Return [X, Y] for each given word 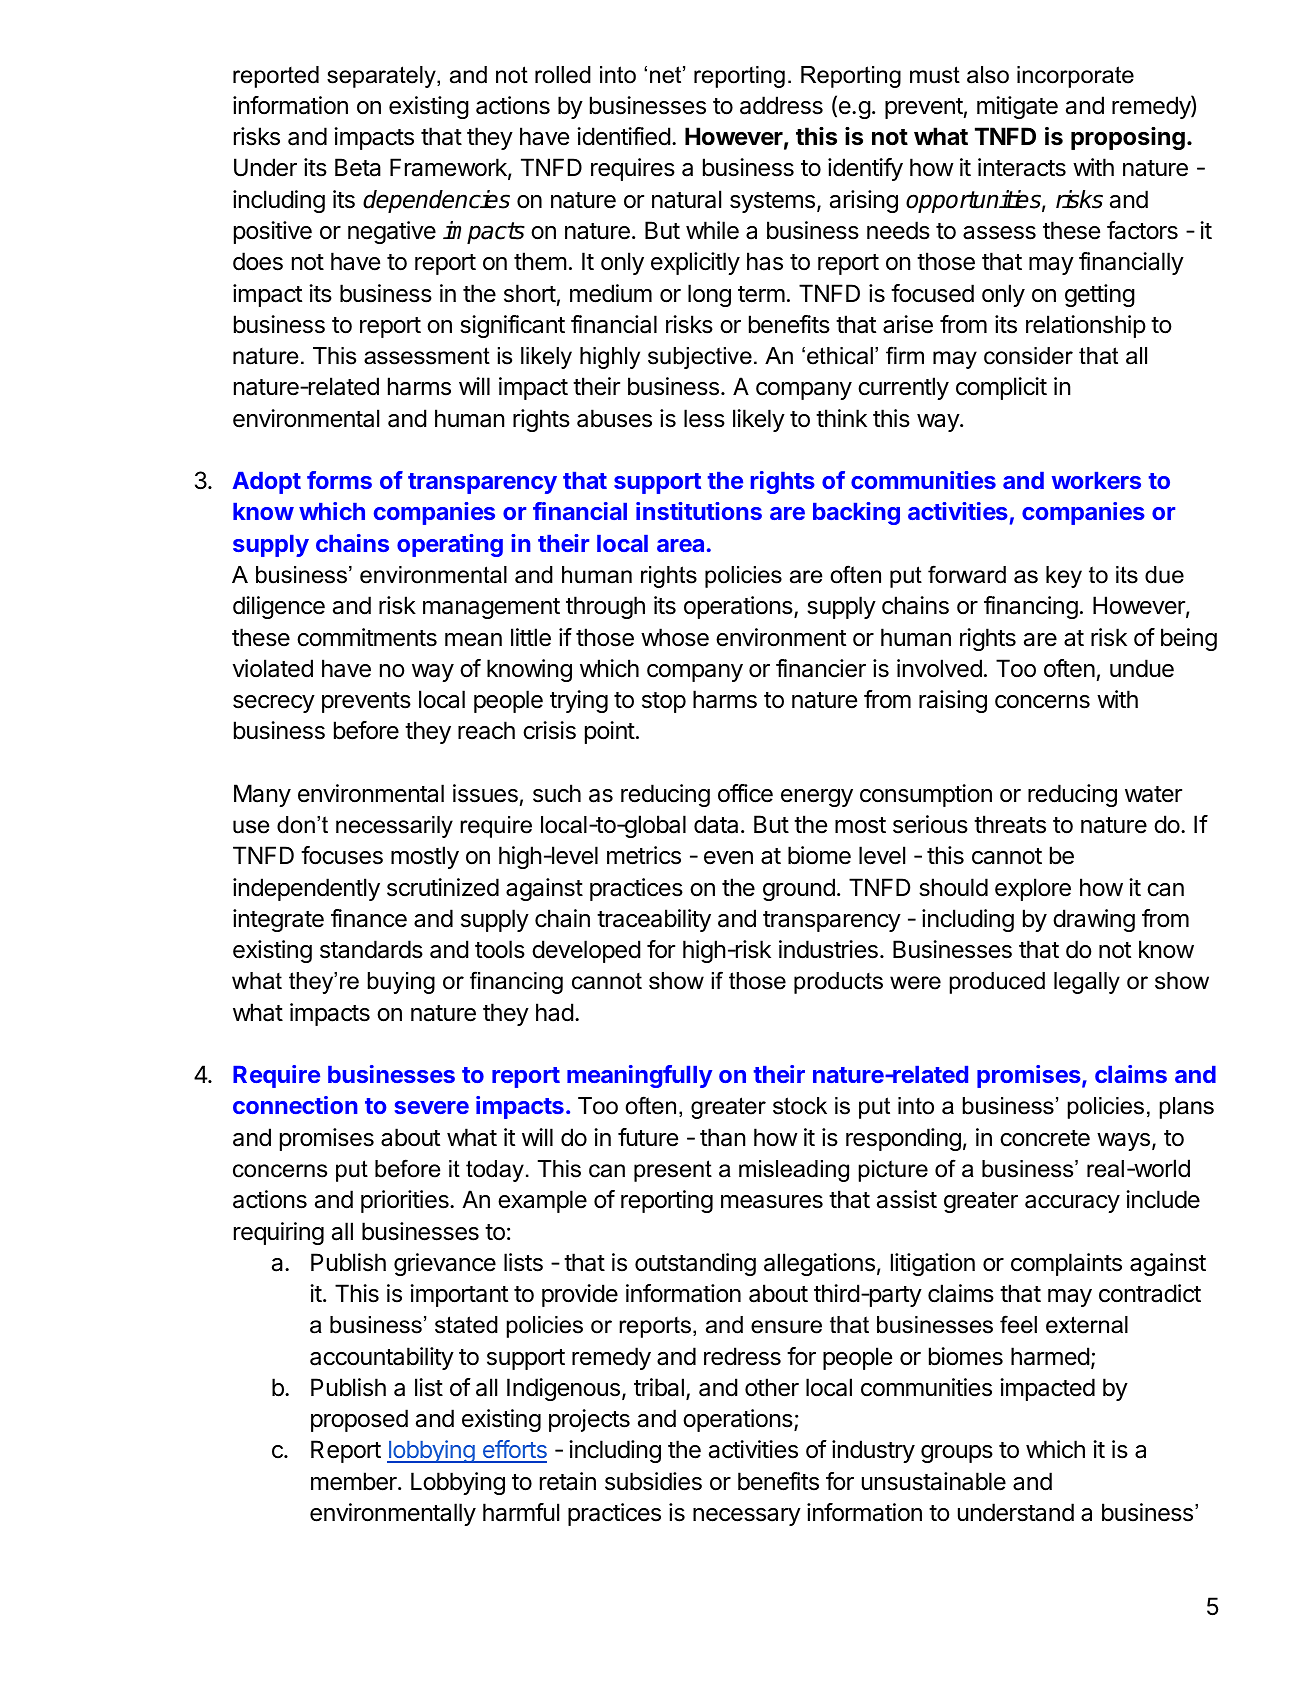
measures [772, 1202]
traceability [654, 920]
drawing [1094, 920]
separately [382, 77]
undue [1142, 668]
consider [1028, 356]
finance [369, 918]
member [355, 1481]
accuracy [1072, 1204]
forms [339, 480]
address [781, 105]
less [704, 418]
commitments [367, 637]
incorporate [1075, 77]
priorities [406, 1201]
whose [675, 637]
